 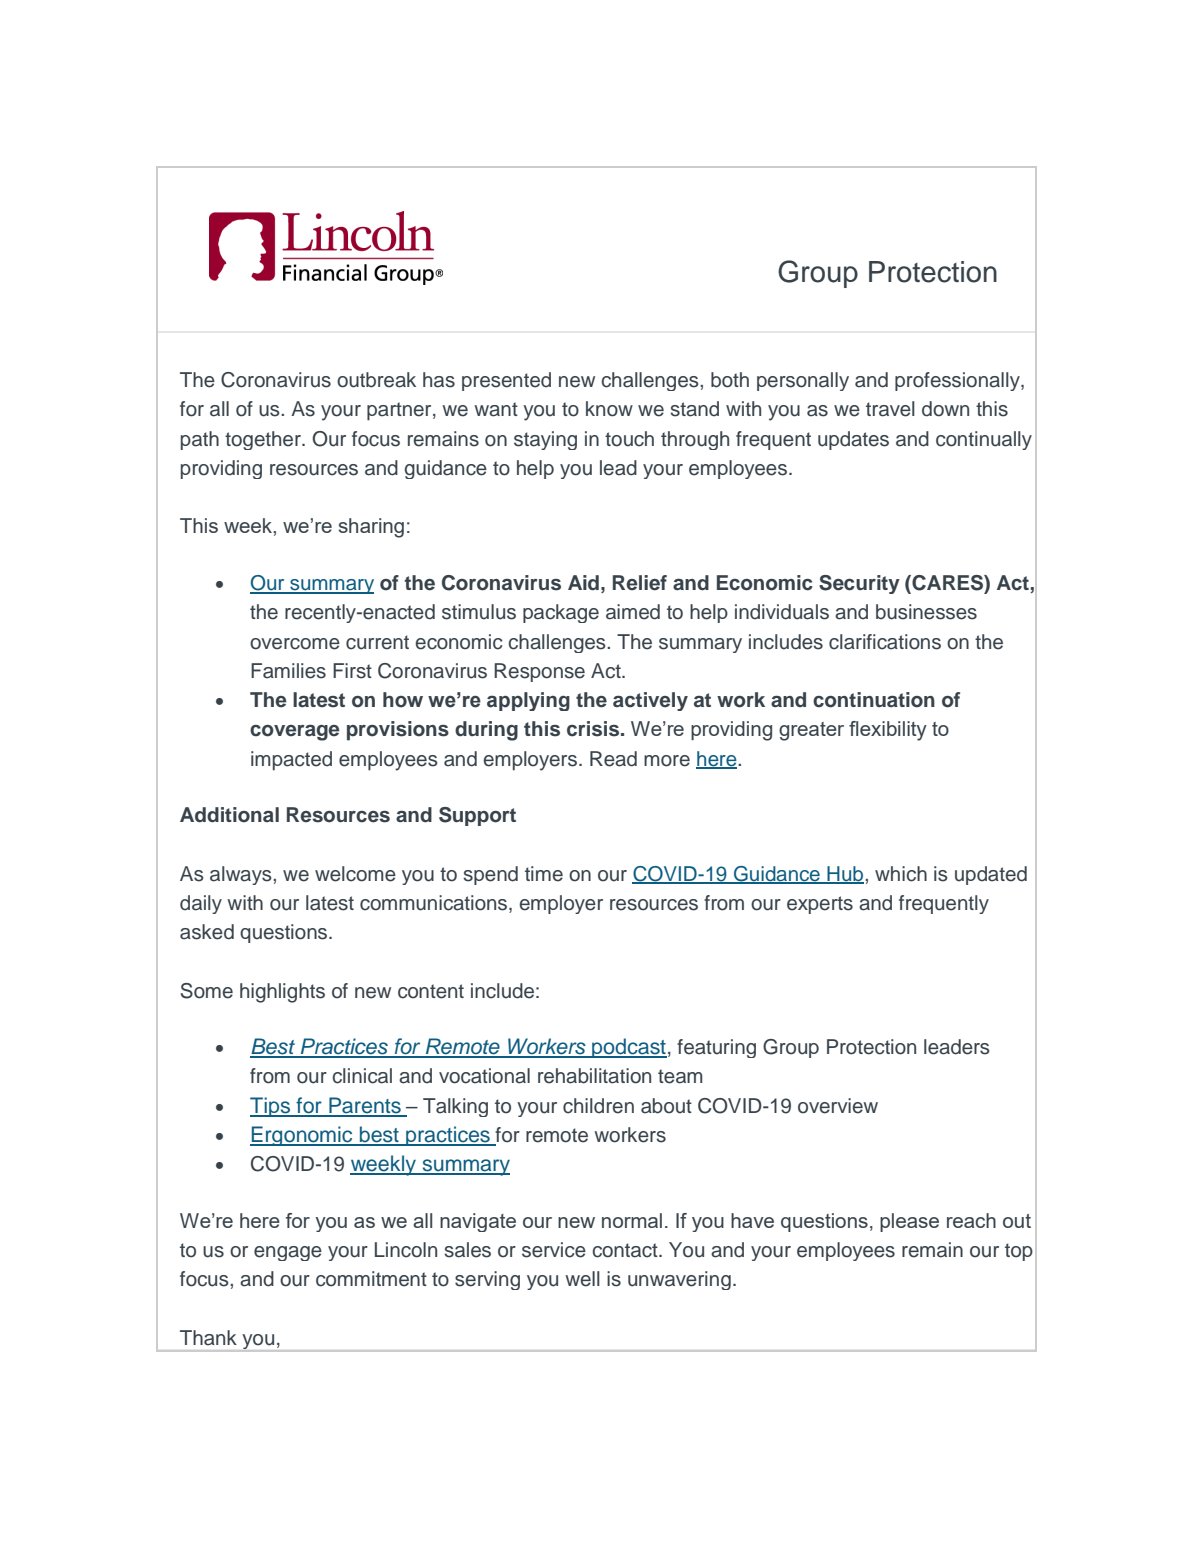 What do you see at coordinates (1019, 1252) in the screenshot?
I see `top` at bounding box center [1019, 1252].
